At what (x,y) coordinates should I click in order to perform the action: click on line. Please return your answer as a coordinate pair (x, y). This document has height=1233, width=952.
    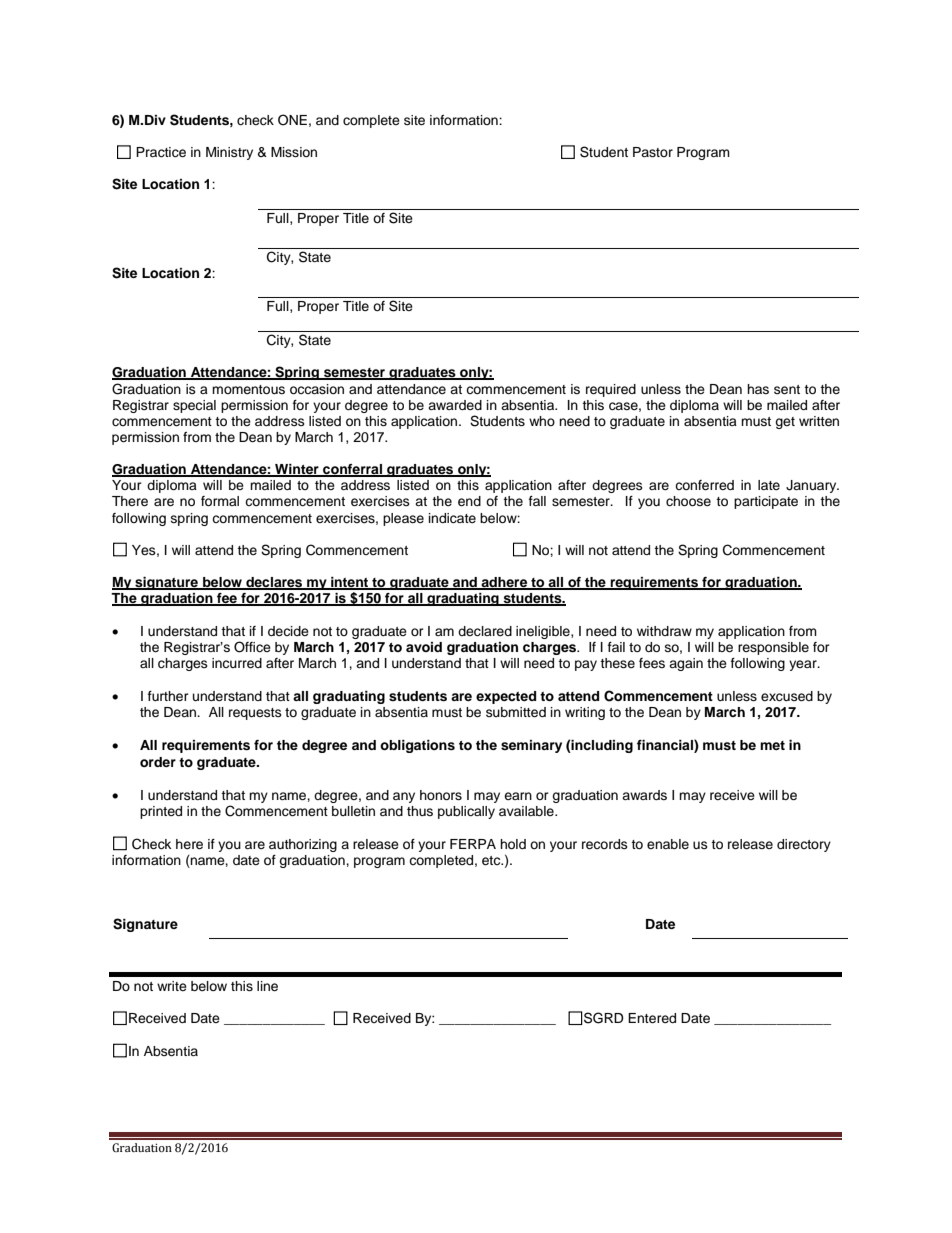
    Looking at the image, I should click on (267, 986).
